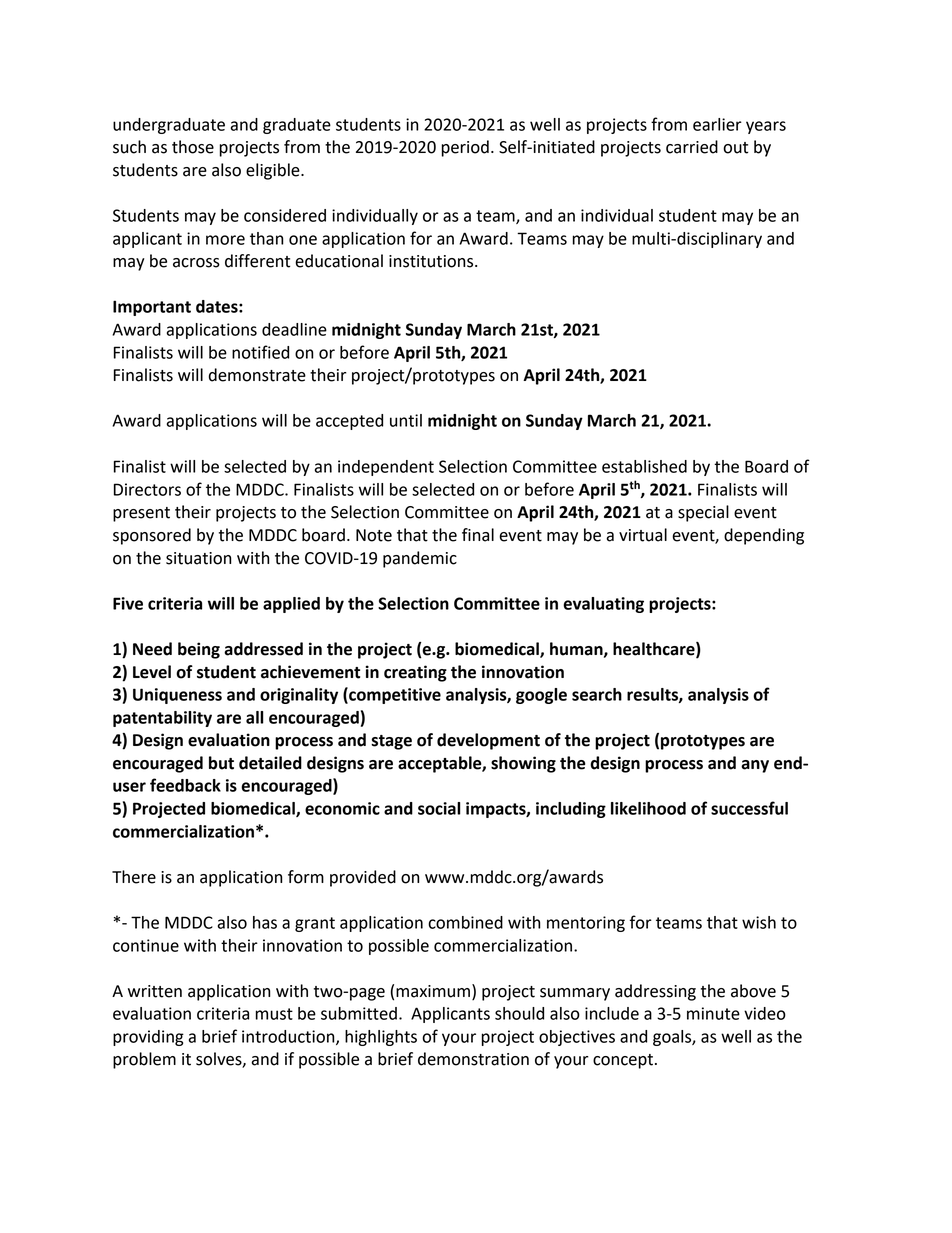  I want to click on demonstration, so click(473, 1059).
